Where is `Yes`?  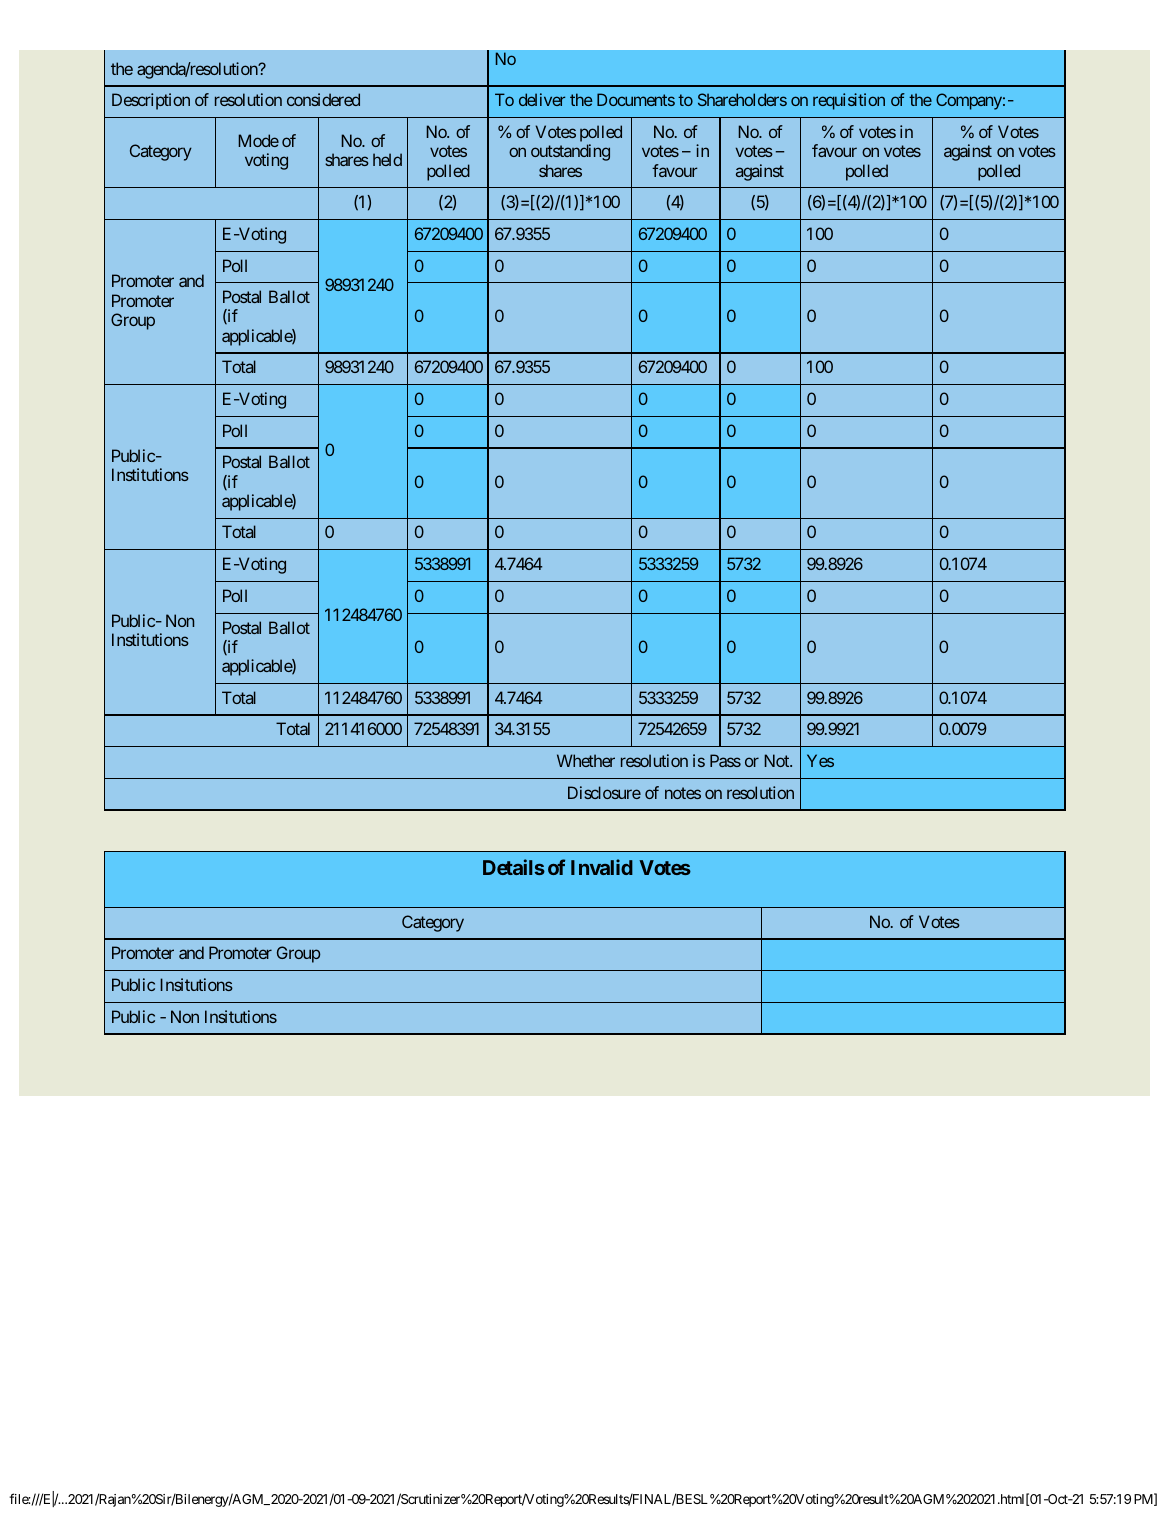
Yes is located at coordinates (820, 760).
